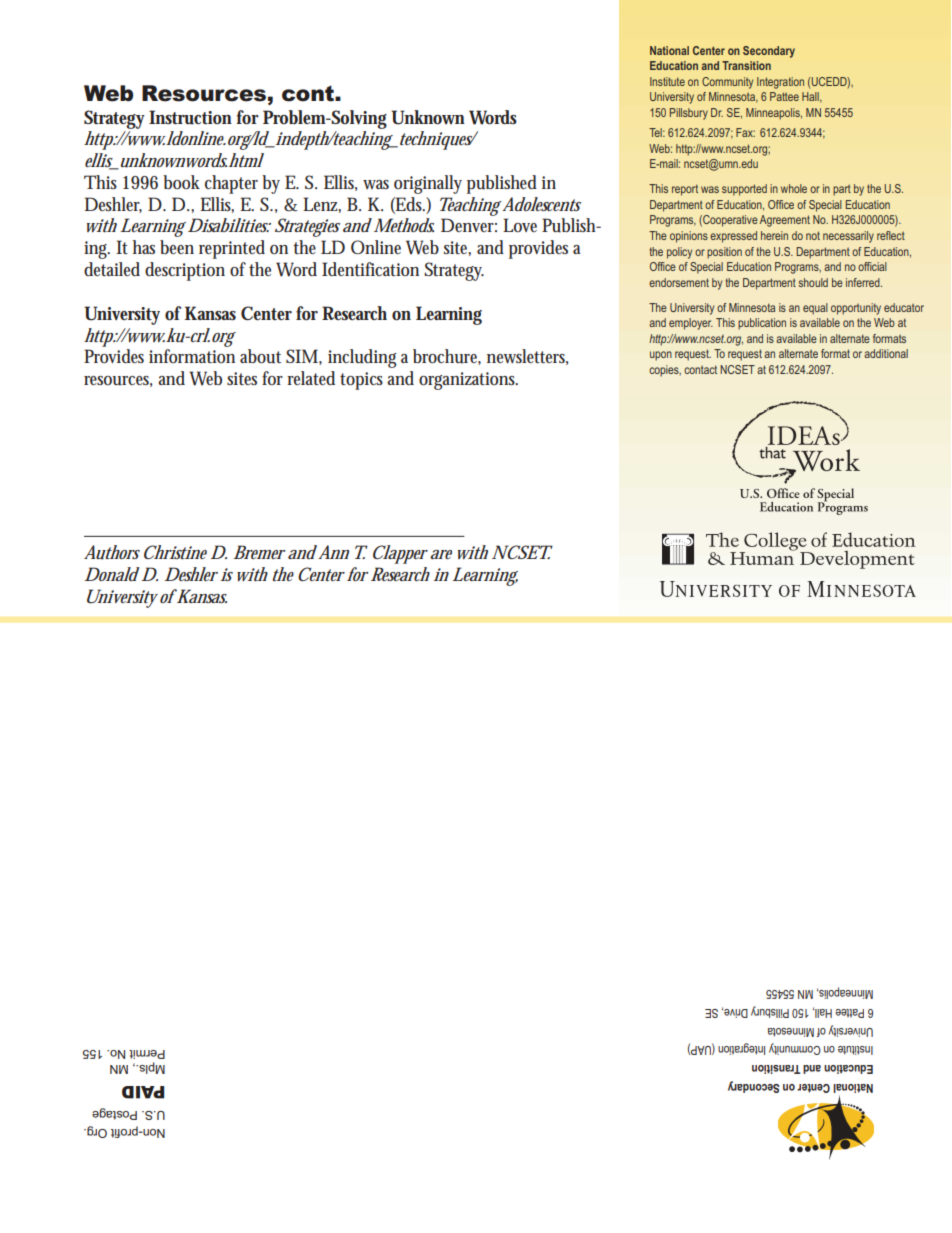 This page has width=952, height=1233. What do you see at coordinates (886, 353) in the page?
I see `additional` at bounding box center [886, 353].
